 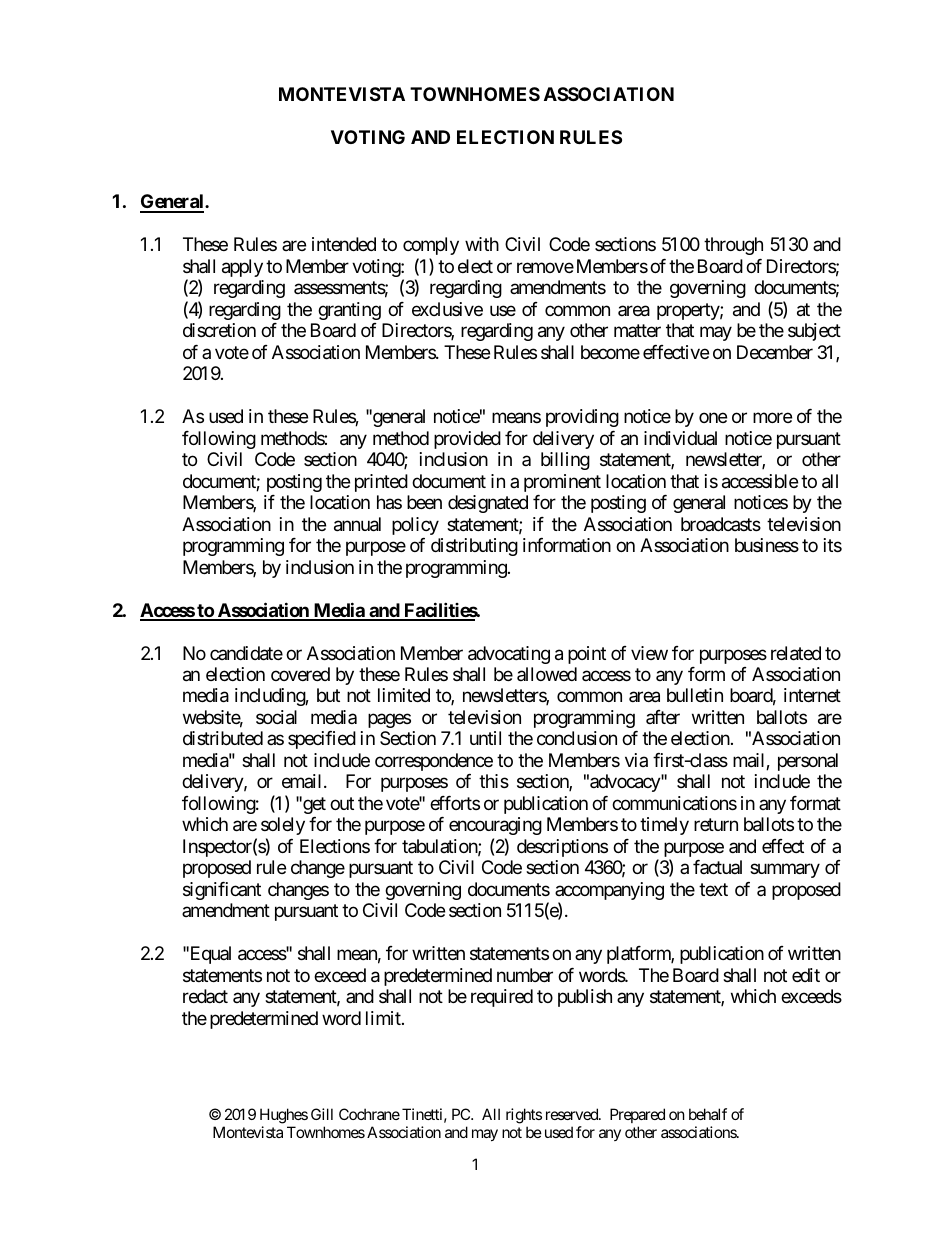 I want to click on covered, so click(x=300, y=674).
